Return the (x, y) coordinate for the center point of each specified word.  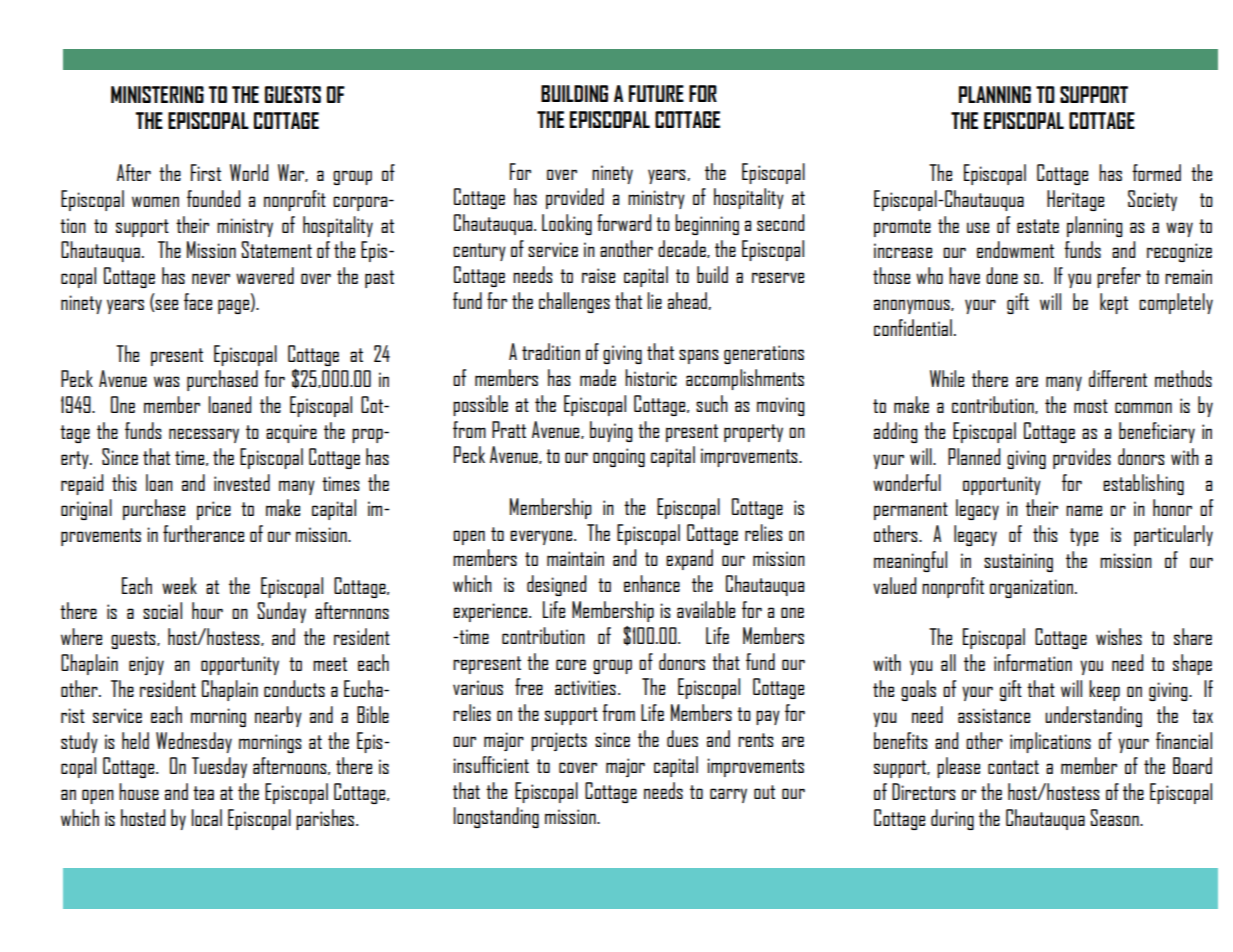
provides (1082, 458)
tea (203, 793)
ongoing (619, 457)
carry (728, 795)
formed (1156, 172)
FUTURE (656, 93)
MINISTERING (157, 94)
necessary (204, 435)
